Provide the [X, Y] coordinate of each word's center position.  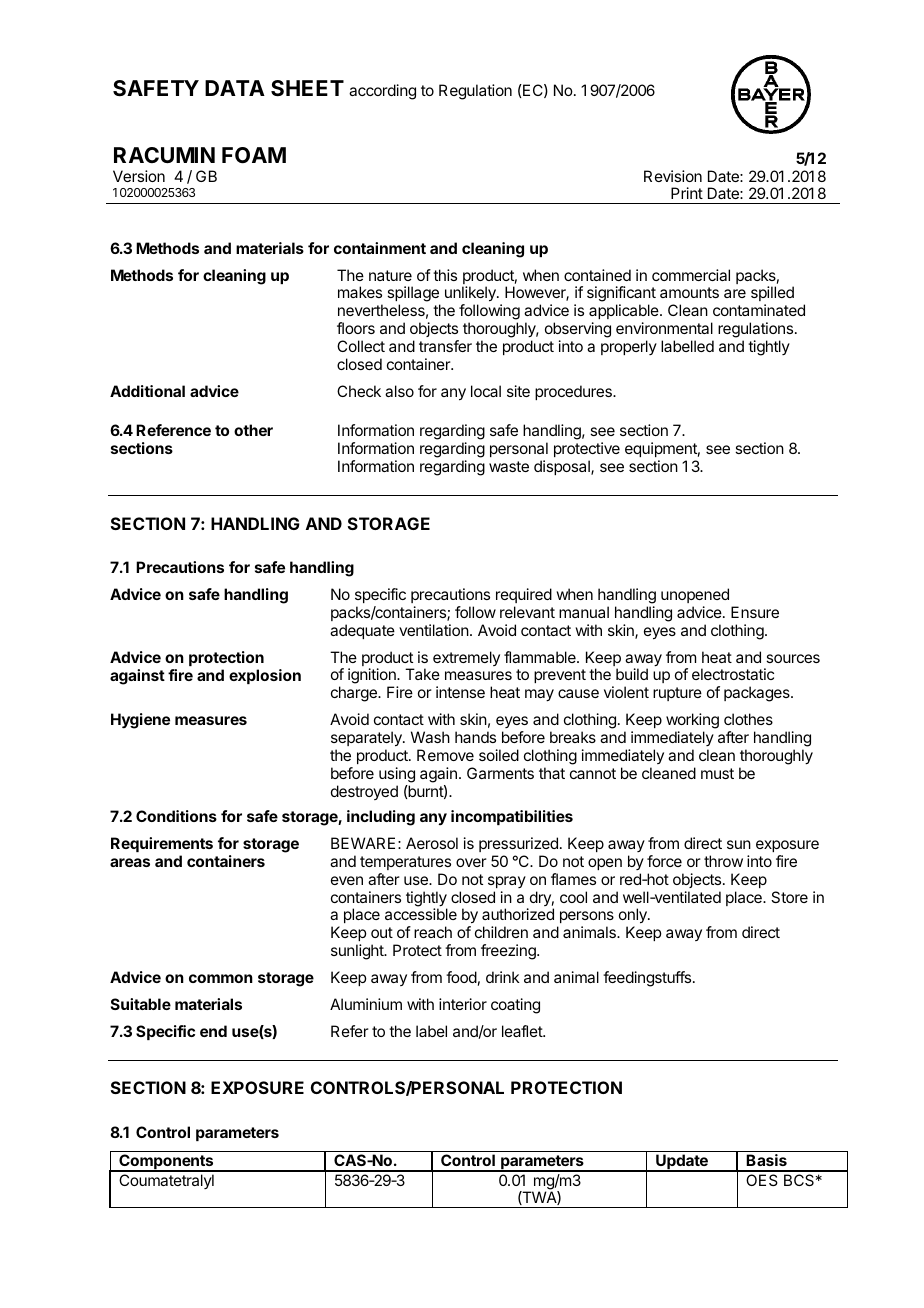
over [471, 862]
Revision [673, 176]
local [486, 391]
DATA [235, 88]
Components [166, 1163]
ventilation [434, 630]
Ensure [755, 612]
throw [723, 861]
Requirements [162, 844]
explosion [265, 676]
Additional [147, 391]
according [382, 92]
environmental [664, 328]
